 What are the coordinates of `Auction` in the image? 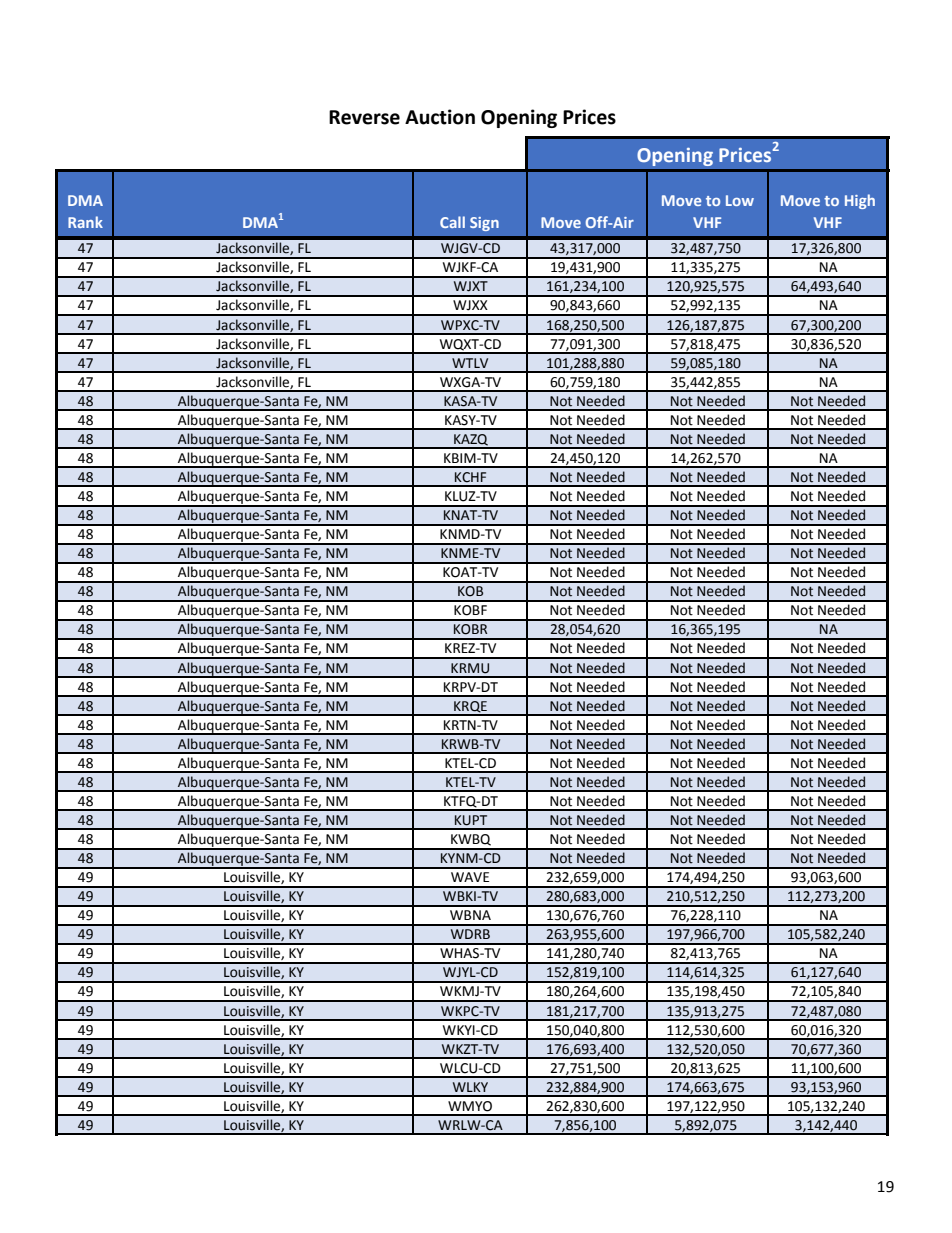 It's located at (440, 117).
